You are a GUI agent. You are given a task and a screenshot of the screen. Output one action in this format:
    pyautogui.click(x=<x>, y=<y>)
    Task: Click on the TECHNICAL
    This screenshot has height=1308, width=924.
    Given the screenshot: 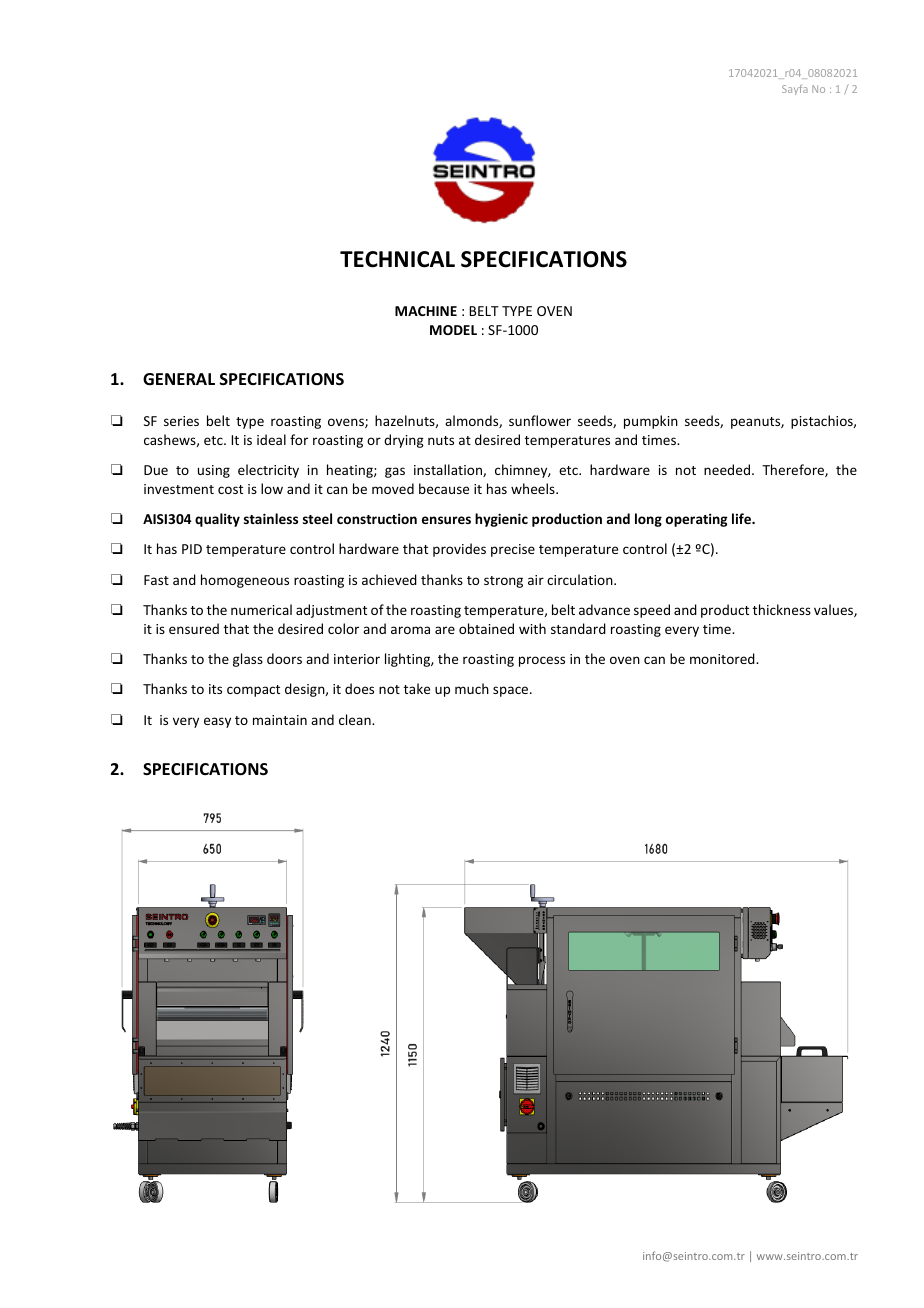 What is the action you would take?
    pyautogui.click(x=397, y=259)
